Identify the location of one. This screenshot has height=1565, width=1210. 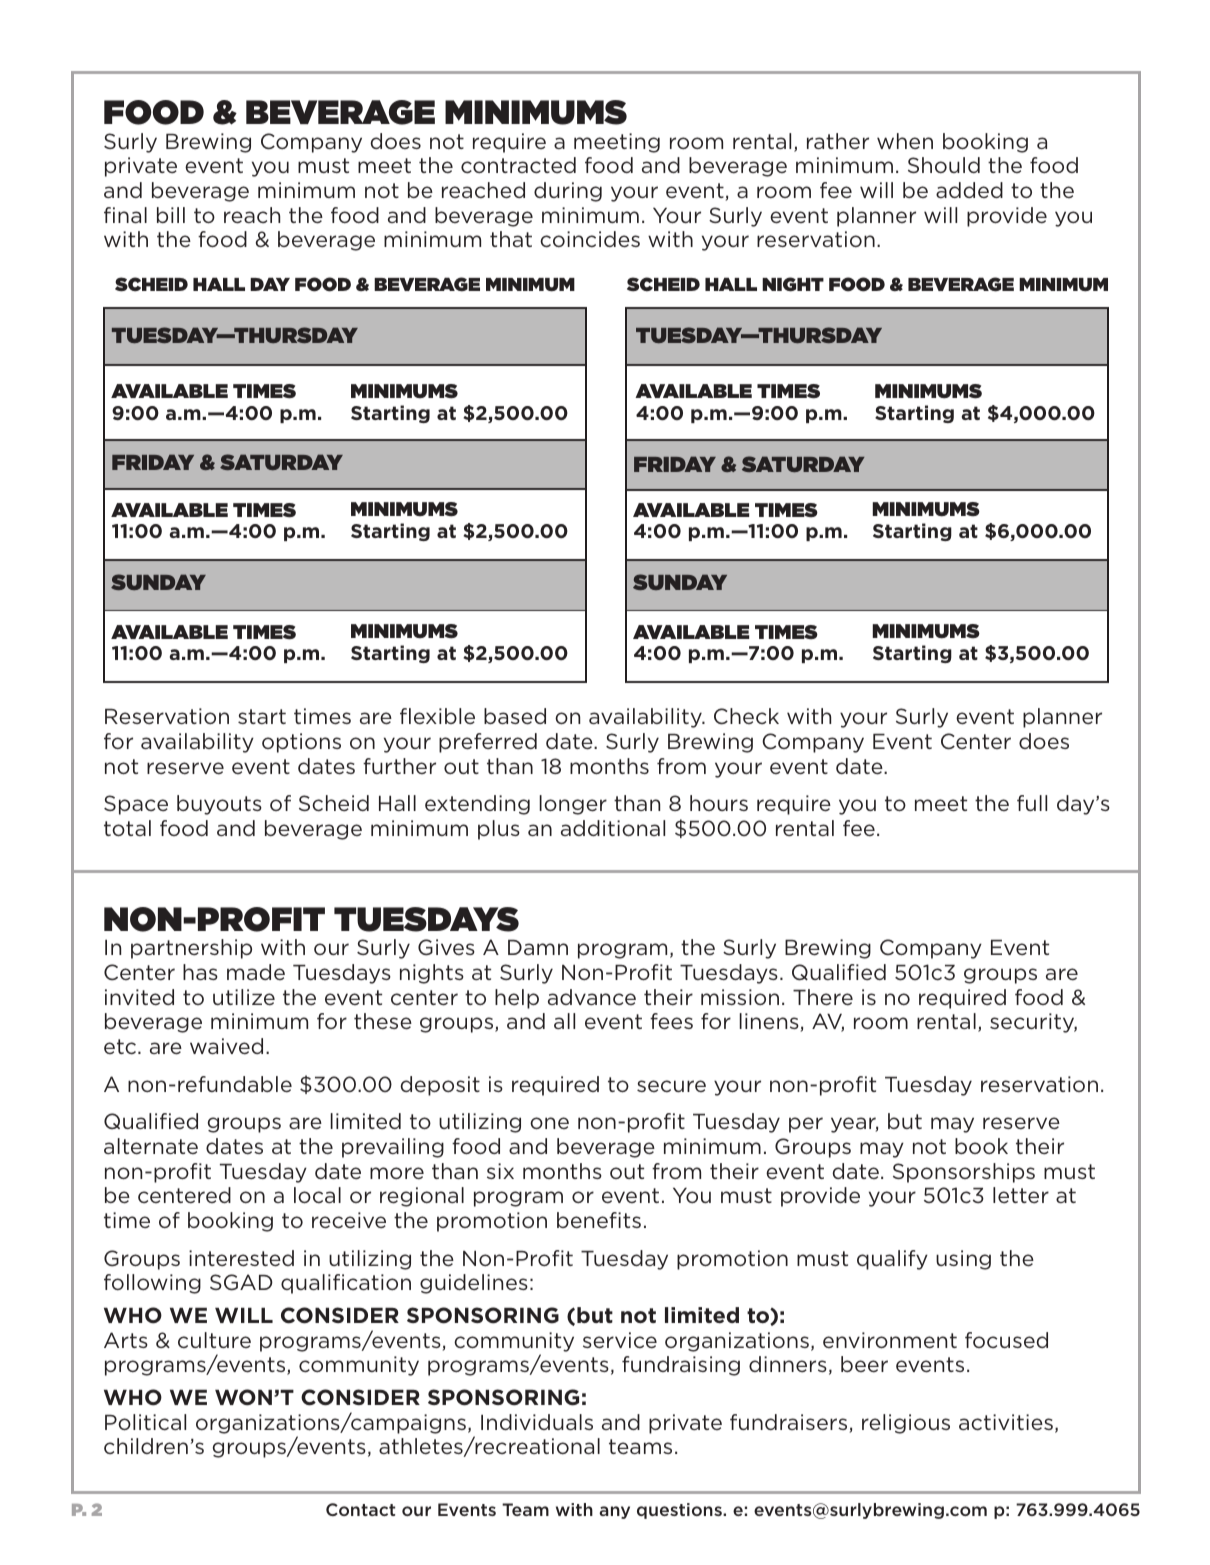
(549, 1123).
